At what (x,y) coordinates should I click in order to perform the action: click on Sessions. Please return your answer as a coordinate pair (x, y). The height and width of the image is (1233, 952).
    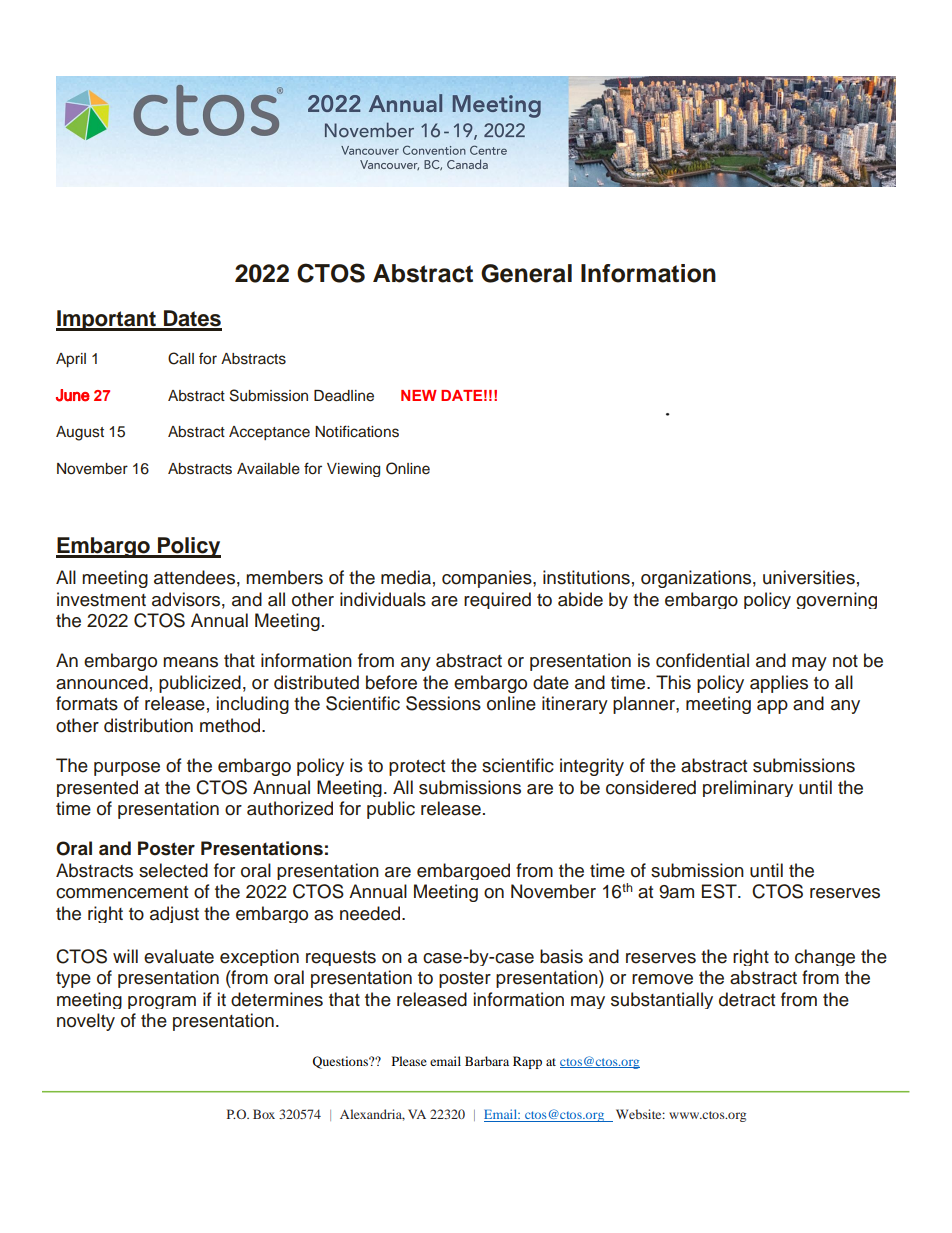
    Looking at the image, I should click on (443, 703).
